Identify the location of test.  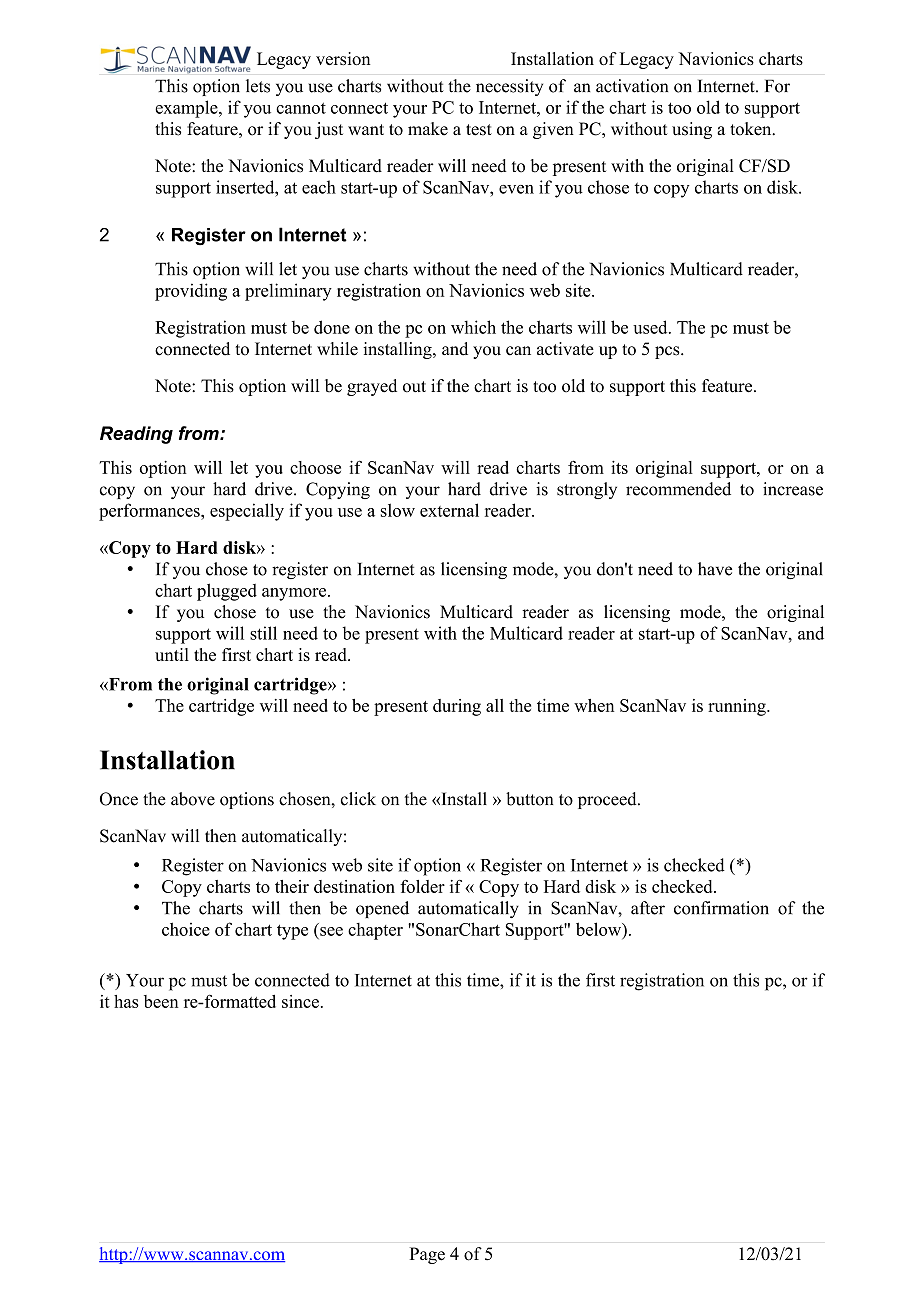
(479, 130).
